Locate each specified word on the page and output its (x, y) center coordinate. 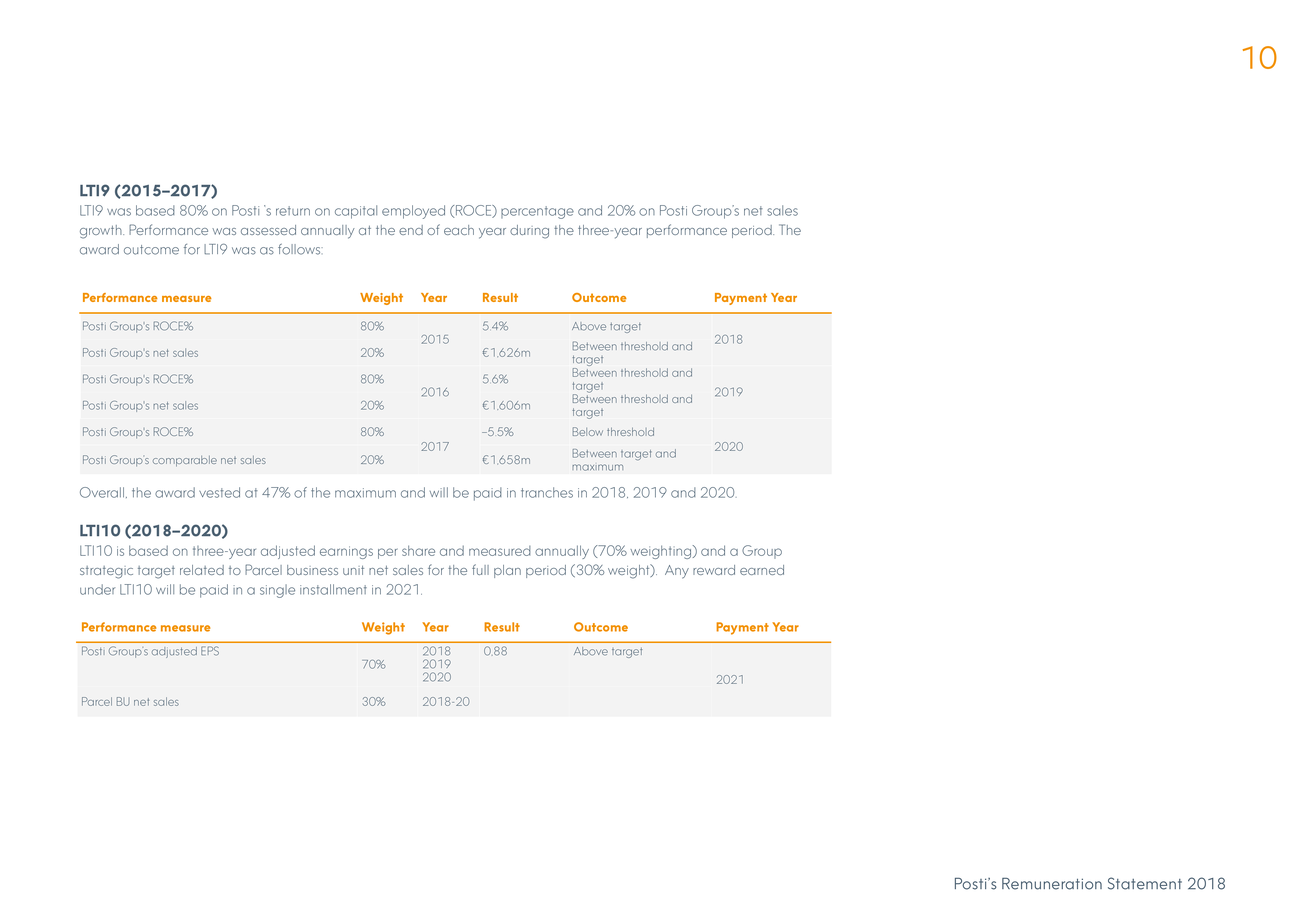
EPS (210, 651)
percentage (537, 212)
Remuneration (1052, 884)
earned (762, 570)
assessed (268, 230)
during (529, 232)
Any (677, 572)
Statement (1145, 883)
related (202, 570)
